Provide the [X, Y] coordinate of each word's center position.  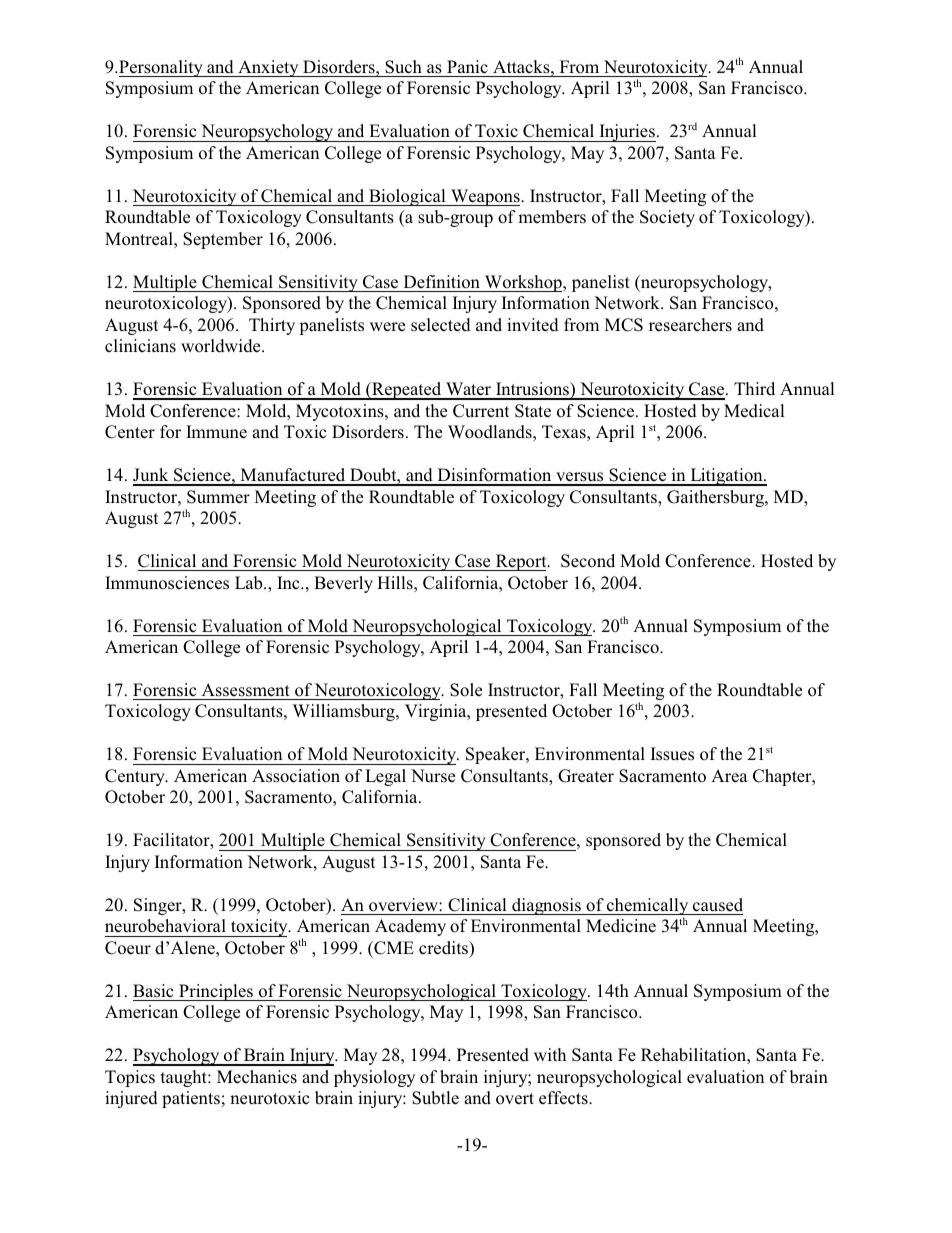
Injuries [626, 133]
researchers [690, 325]
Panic [467, 67]
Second [588, 561]
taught [185, 1078]
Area [729, 776]
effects [564, 1098]
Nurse [433, 775]
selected [441, 325]
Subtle [435, 1098]
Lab [250, 582]
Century [136, 777]
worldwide [222, 346]
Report [521, 562]
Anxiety [268, 68]
